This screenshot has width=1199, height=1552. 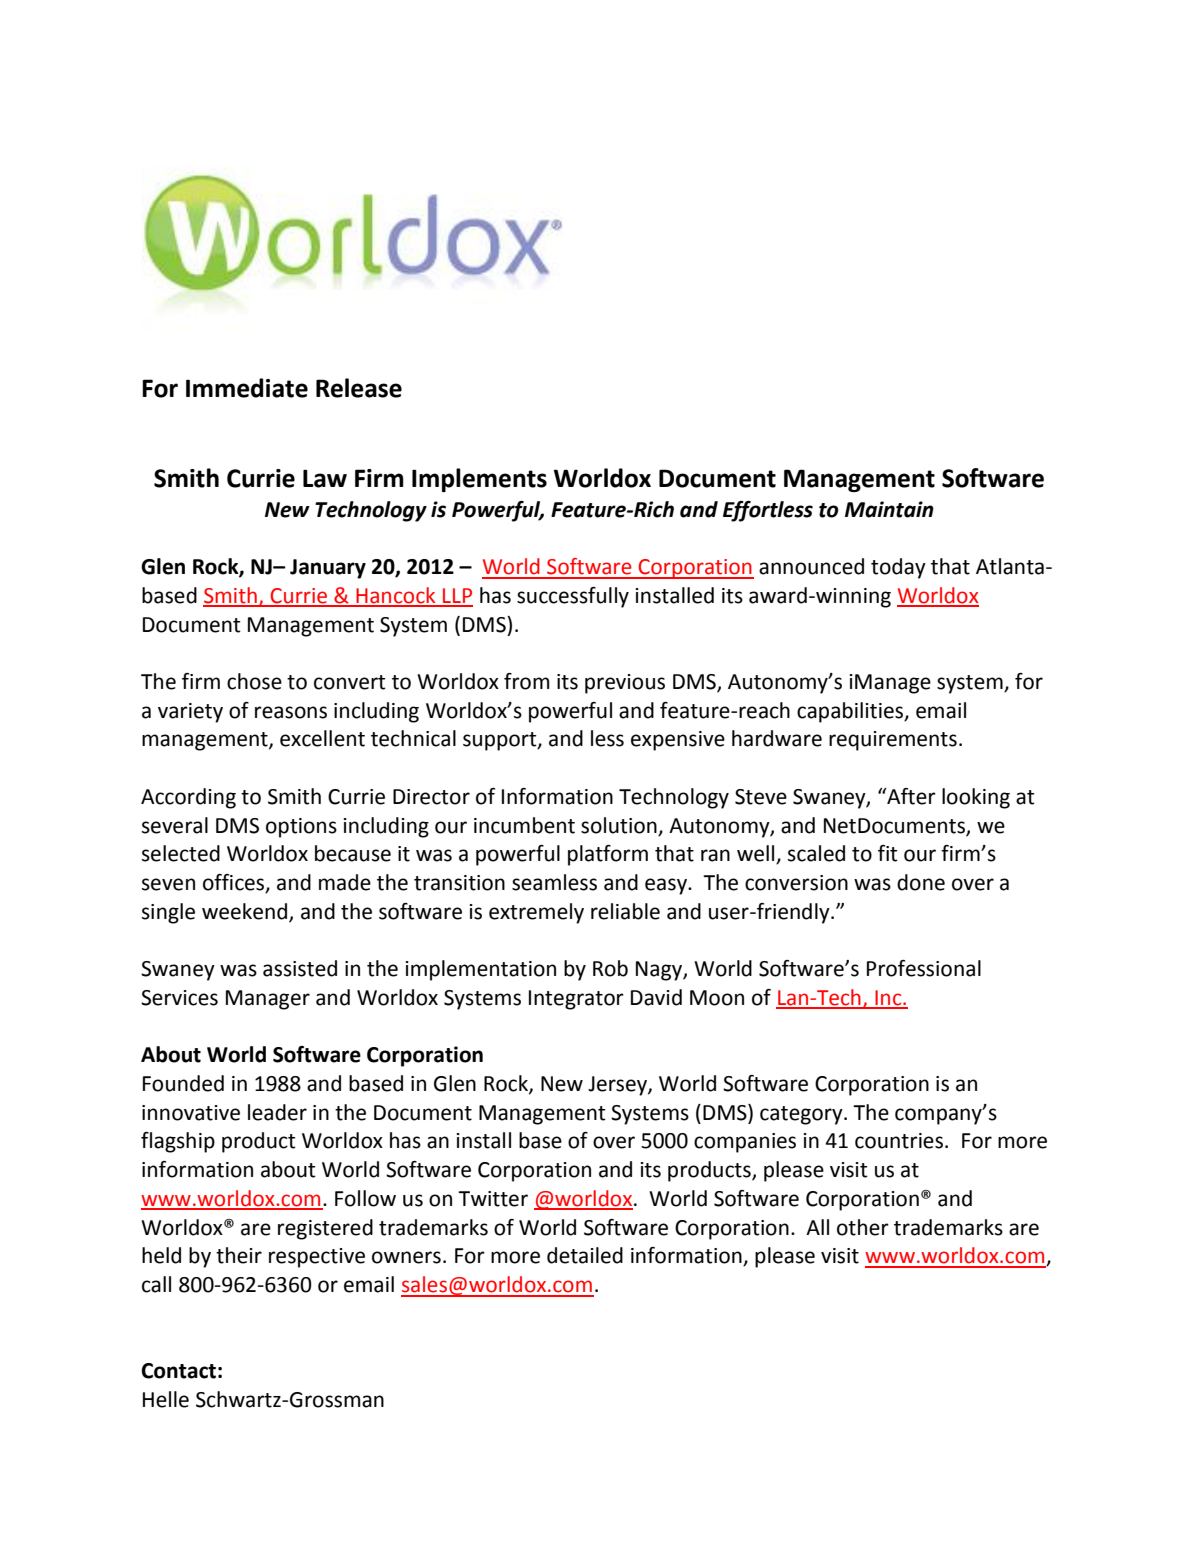 I want to click on platform, so click(x=608, y=855).
